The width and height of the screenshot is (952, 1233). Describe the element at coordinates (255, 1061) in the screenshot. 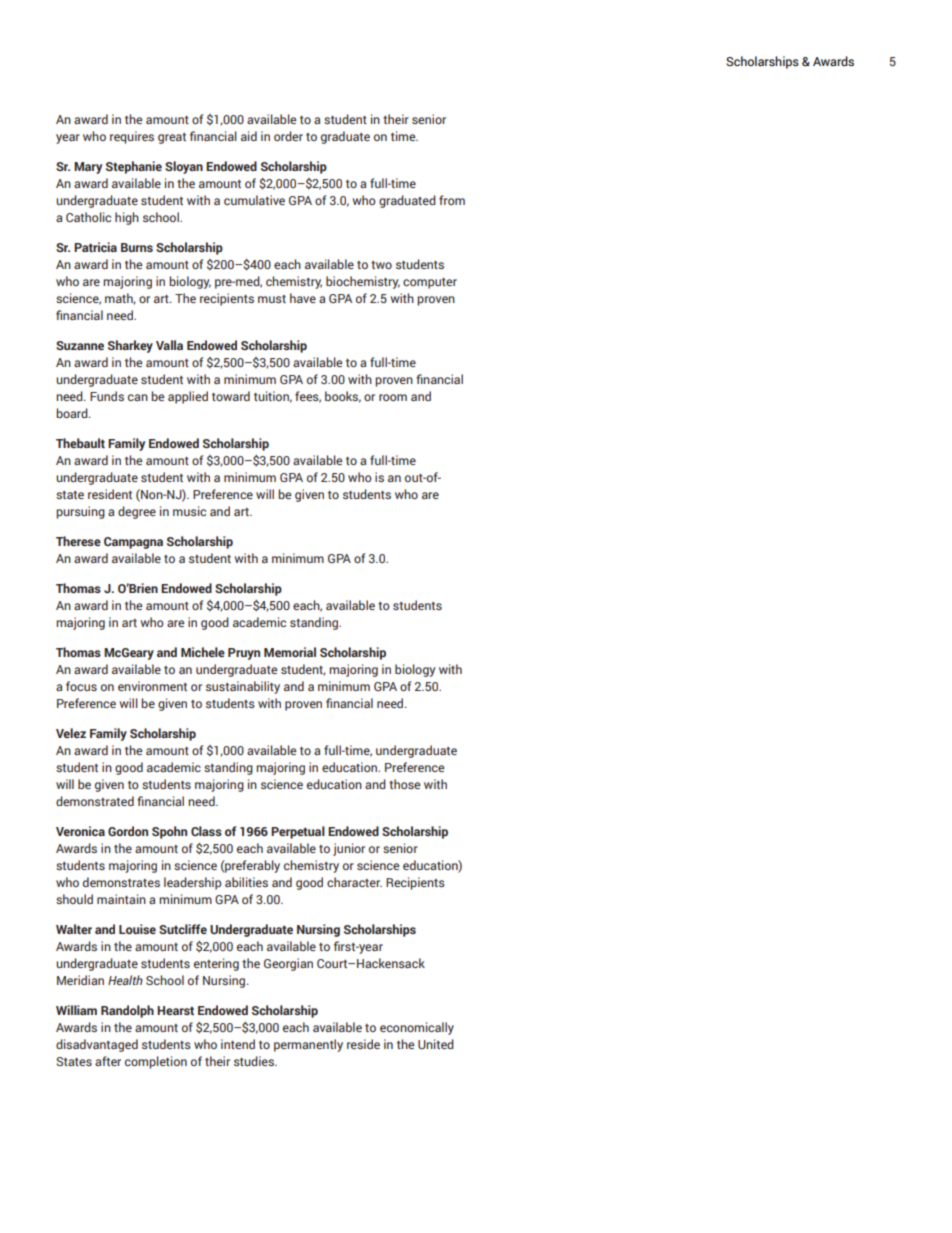

I see `studies` at that location.
